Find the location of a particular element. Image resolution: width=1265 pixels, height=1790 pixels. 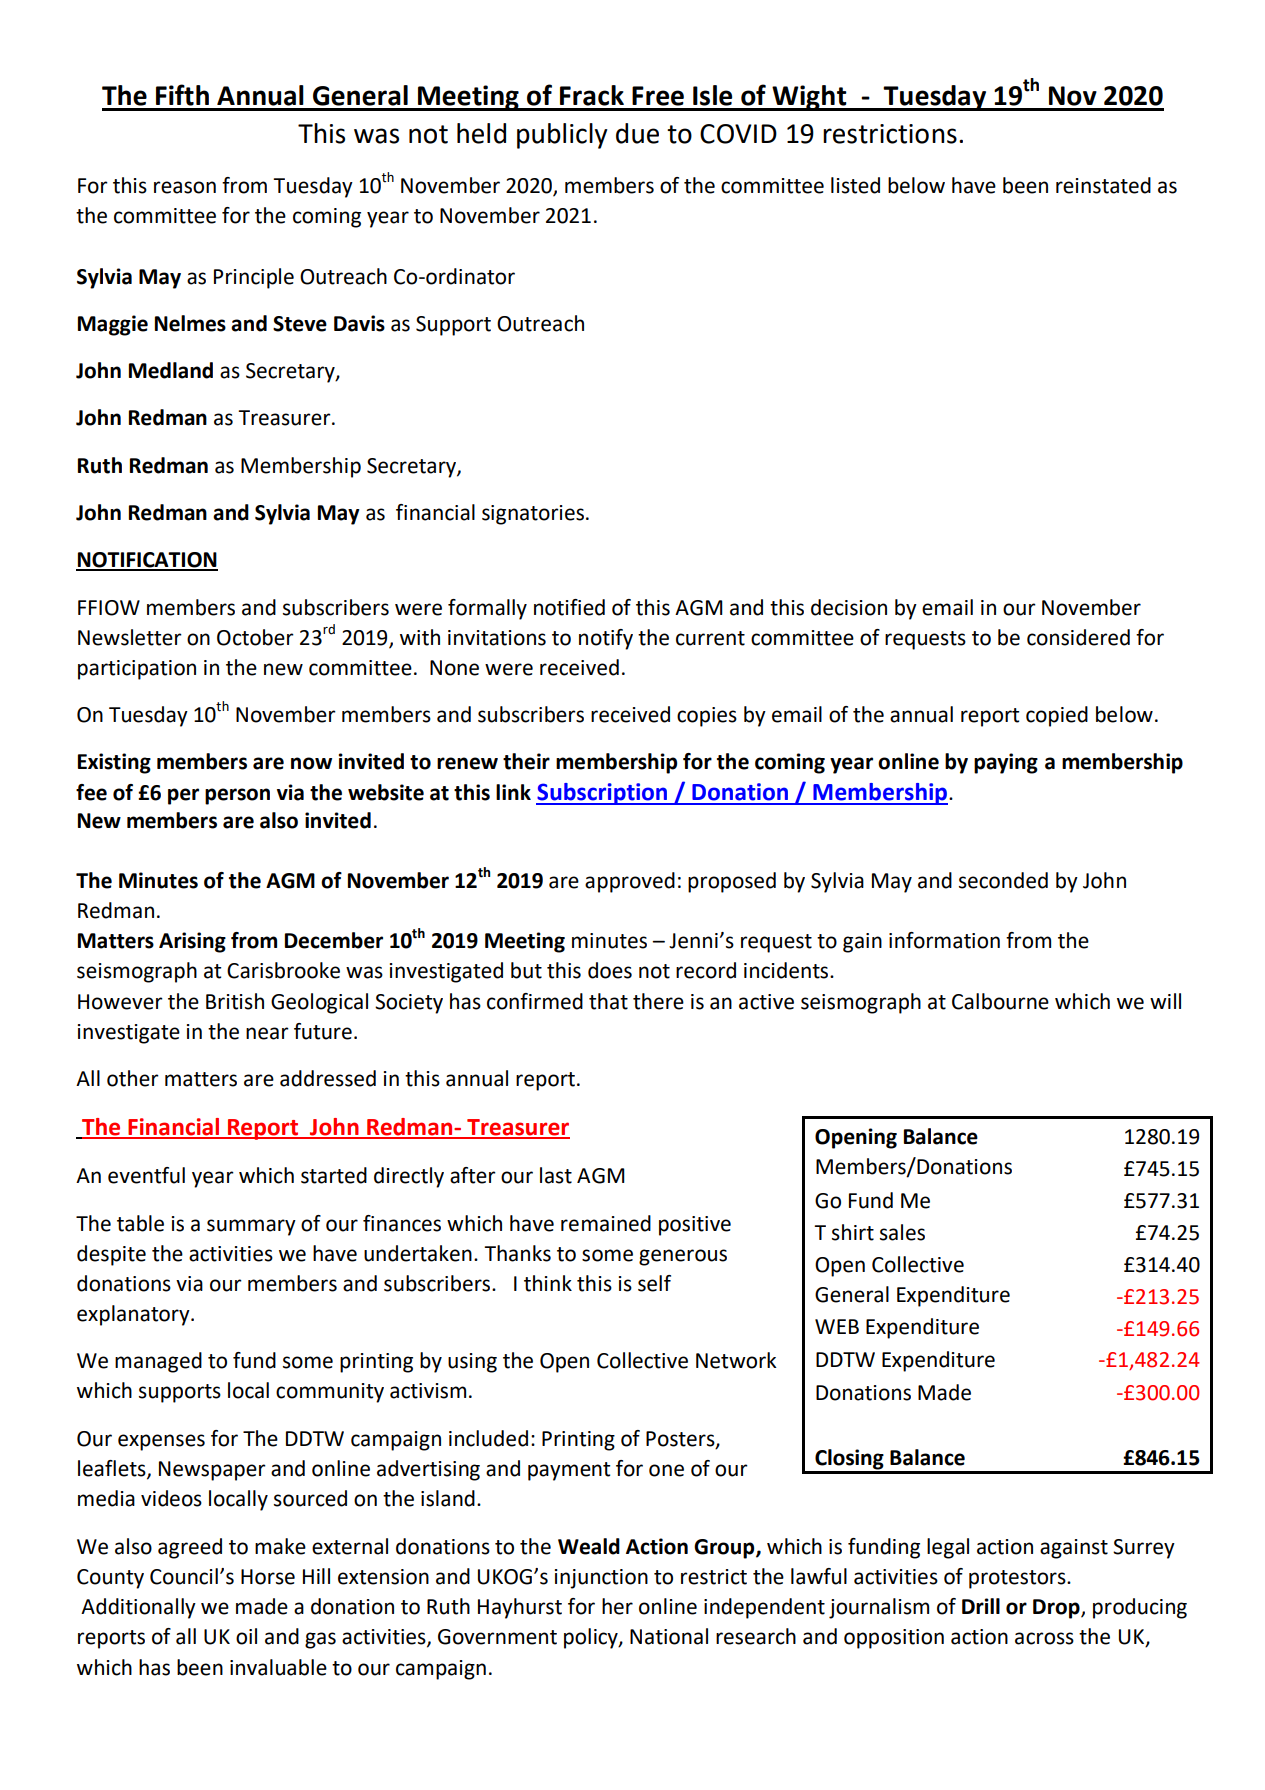

approved is located at coordinates (630, 882).
